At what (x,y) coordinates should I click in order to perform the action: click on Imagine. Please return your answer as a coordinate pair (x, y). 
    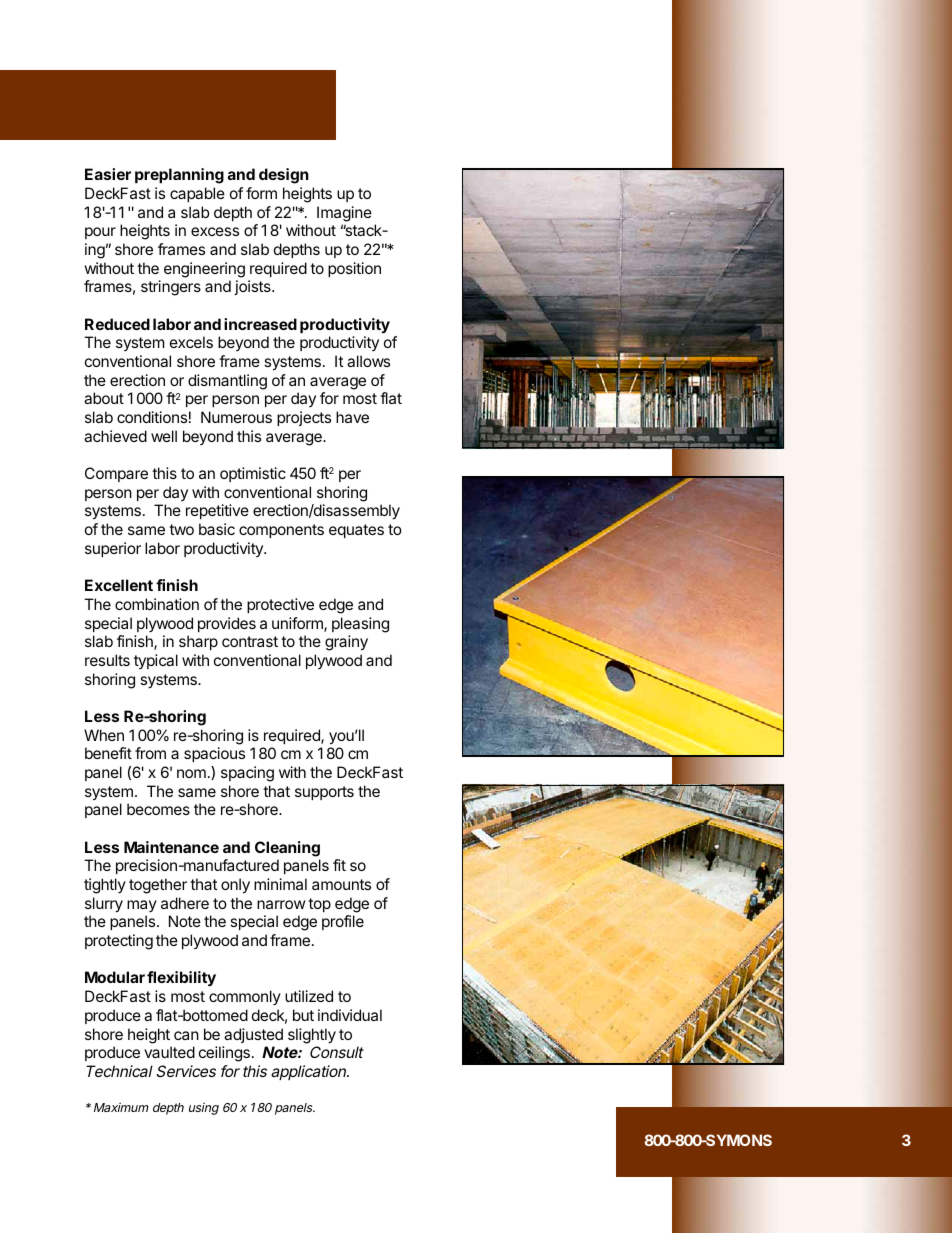
    Looking at the image, I should click on (344, 214).
